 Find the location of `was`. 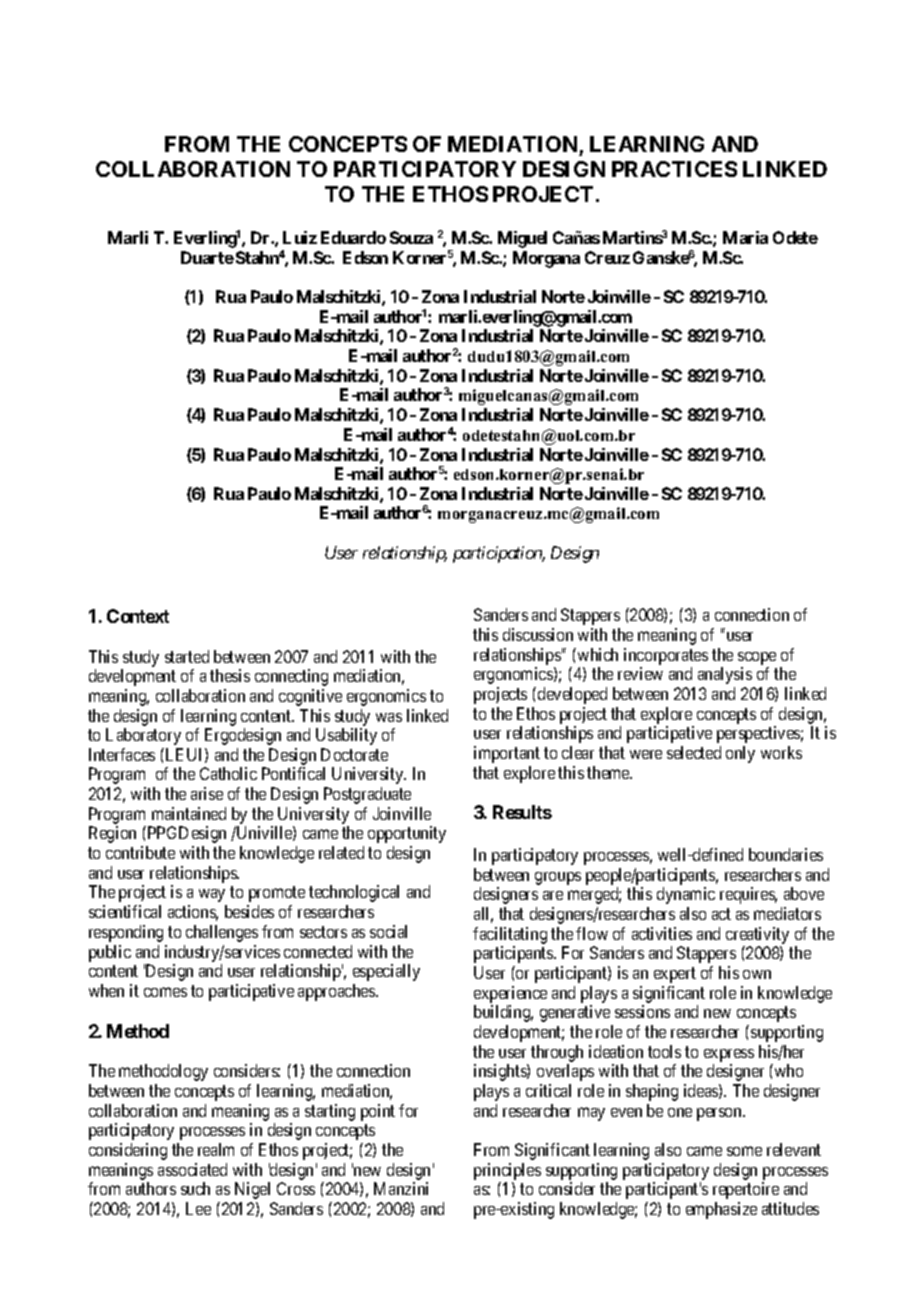

was is located at coordinates (389, 717).
